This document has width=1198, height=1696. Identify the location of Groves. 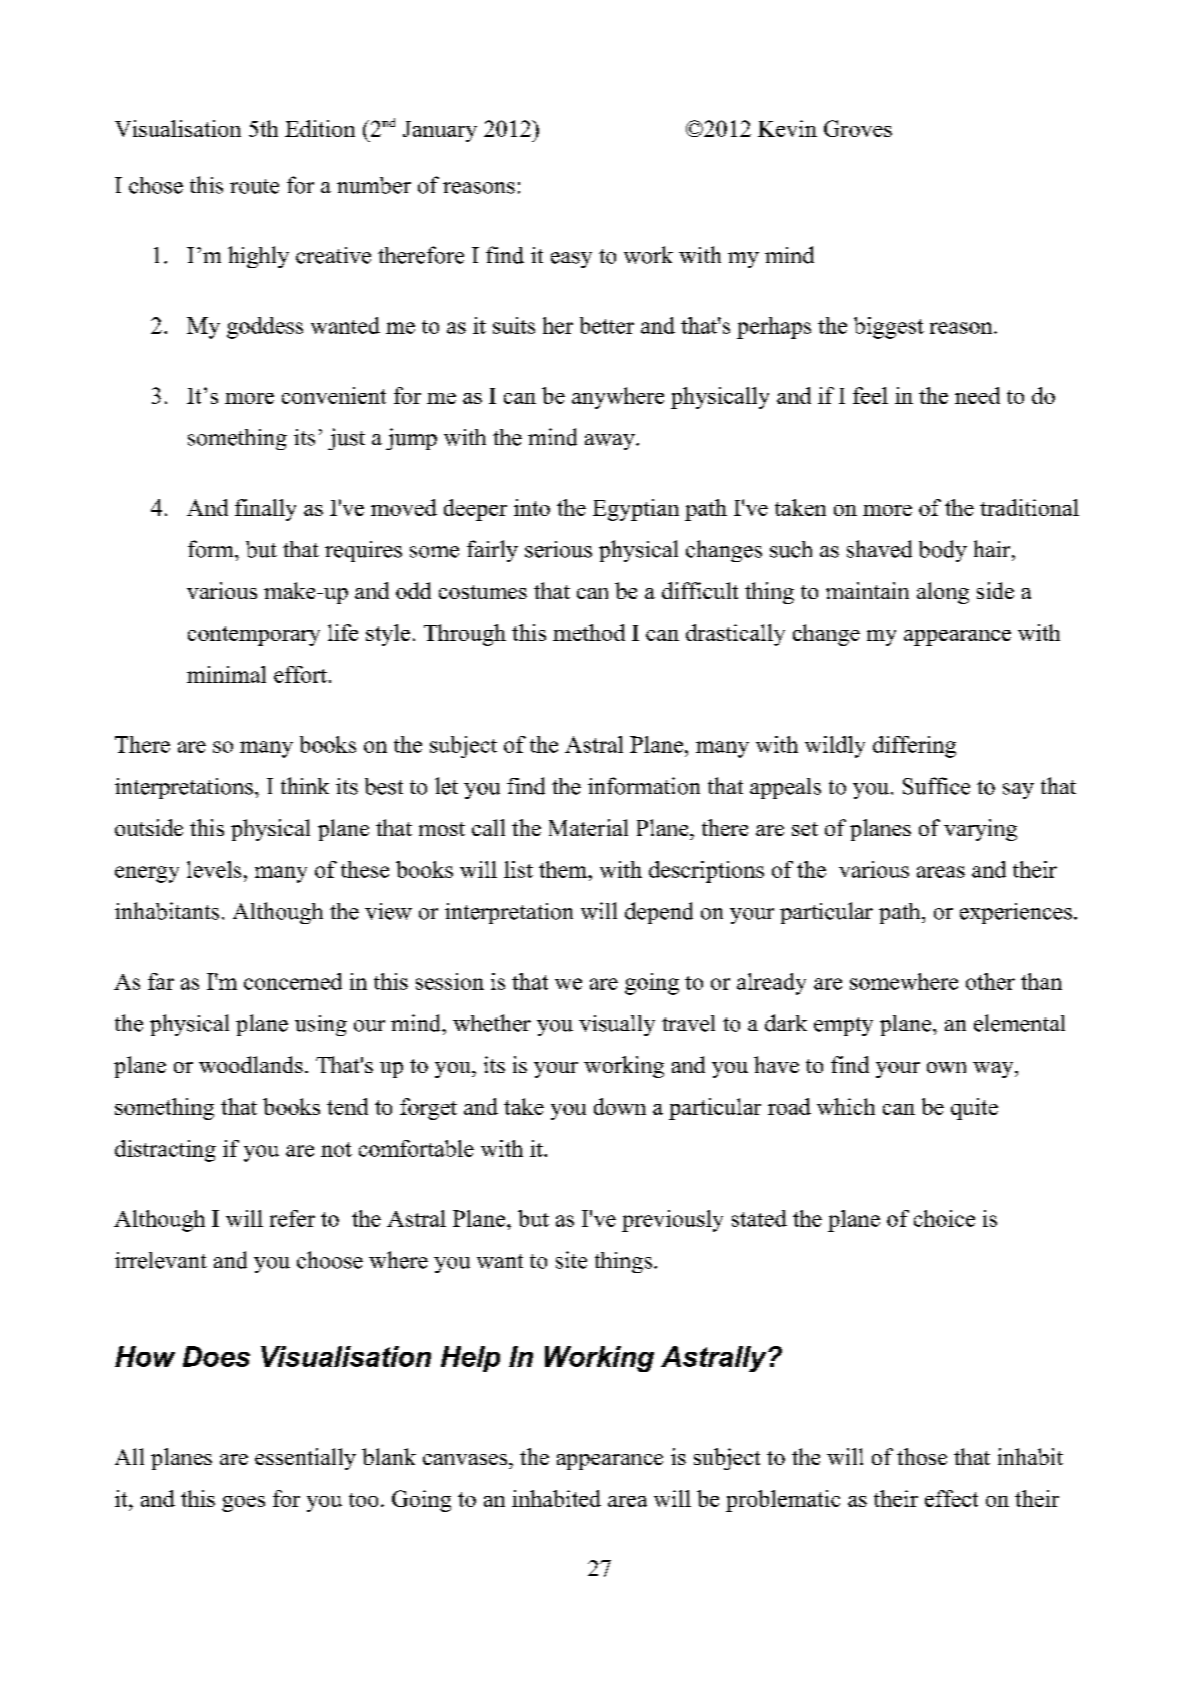
(858, 128).
